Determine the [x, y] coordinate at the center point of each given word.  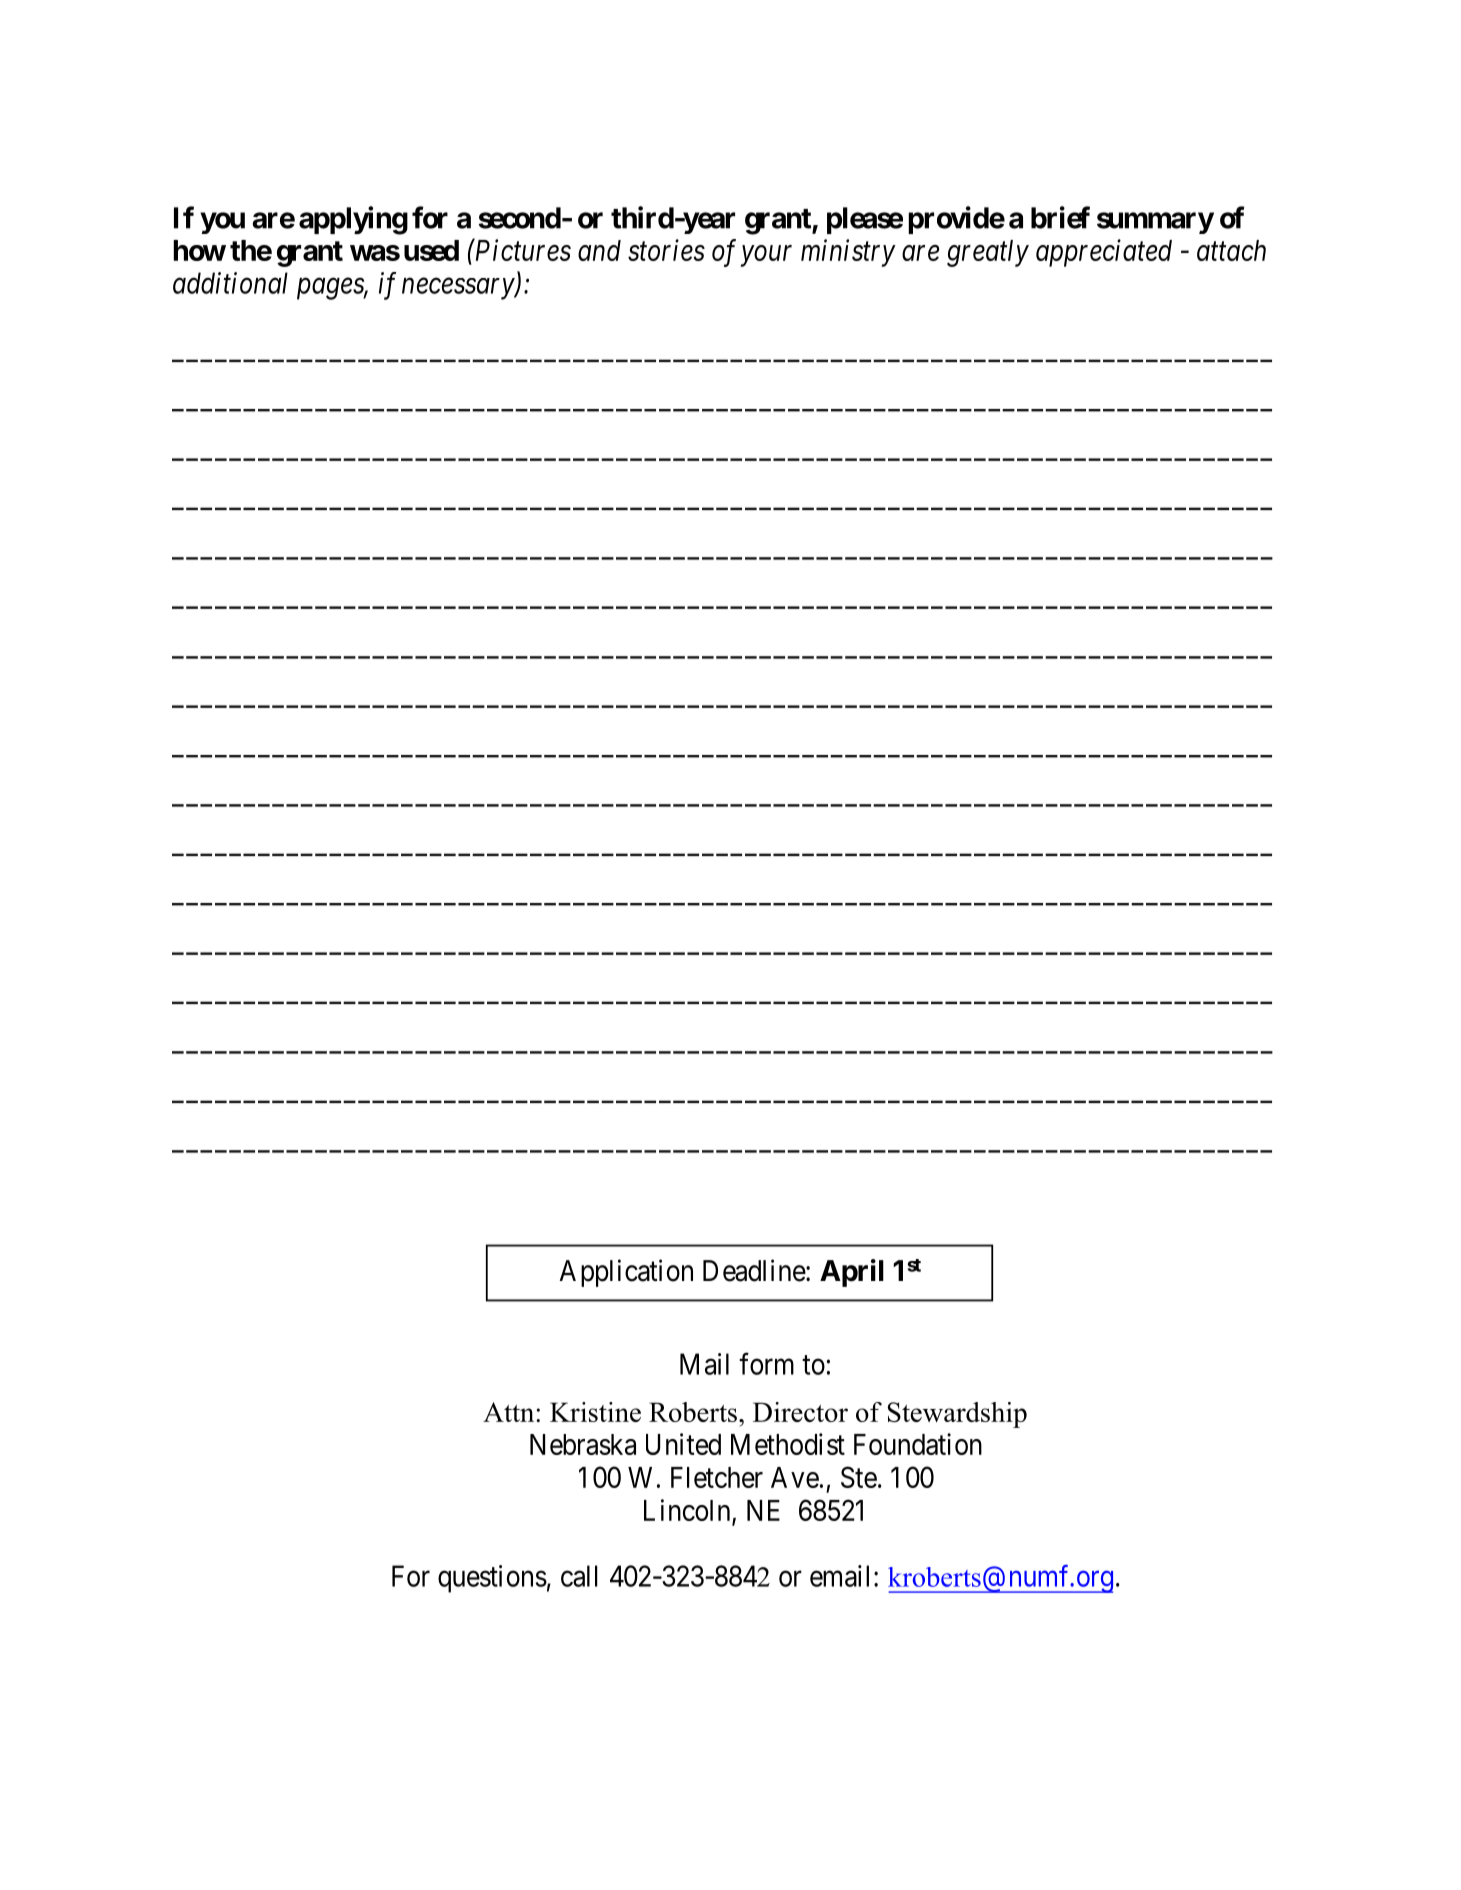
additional [230, 283]
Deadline [754, 1270]
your [766, 256]
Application [626, 1273]
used [431, 250]
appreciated [1104, 253]
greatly [988, 253]
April [852, 1273]
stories [666, 250]
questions [492, 1579]
